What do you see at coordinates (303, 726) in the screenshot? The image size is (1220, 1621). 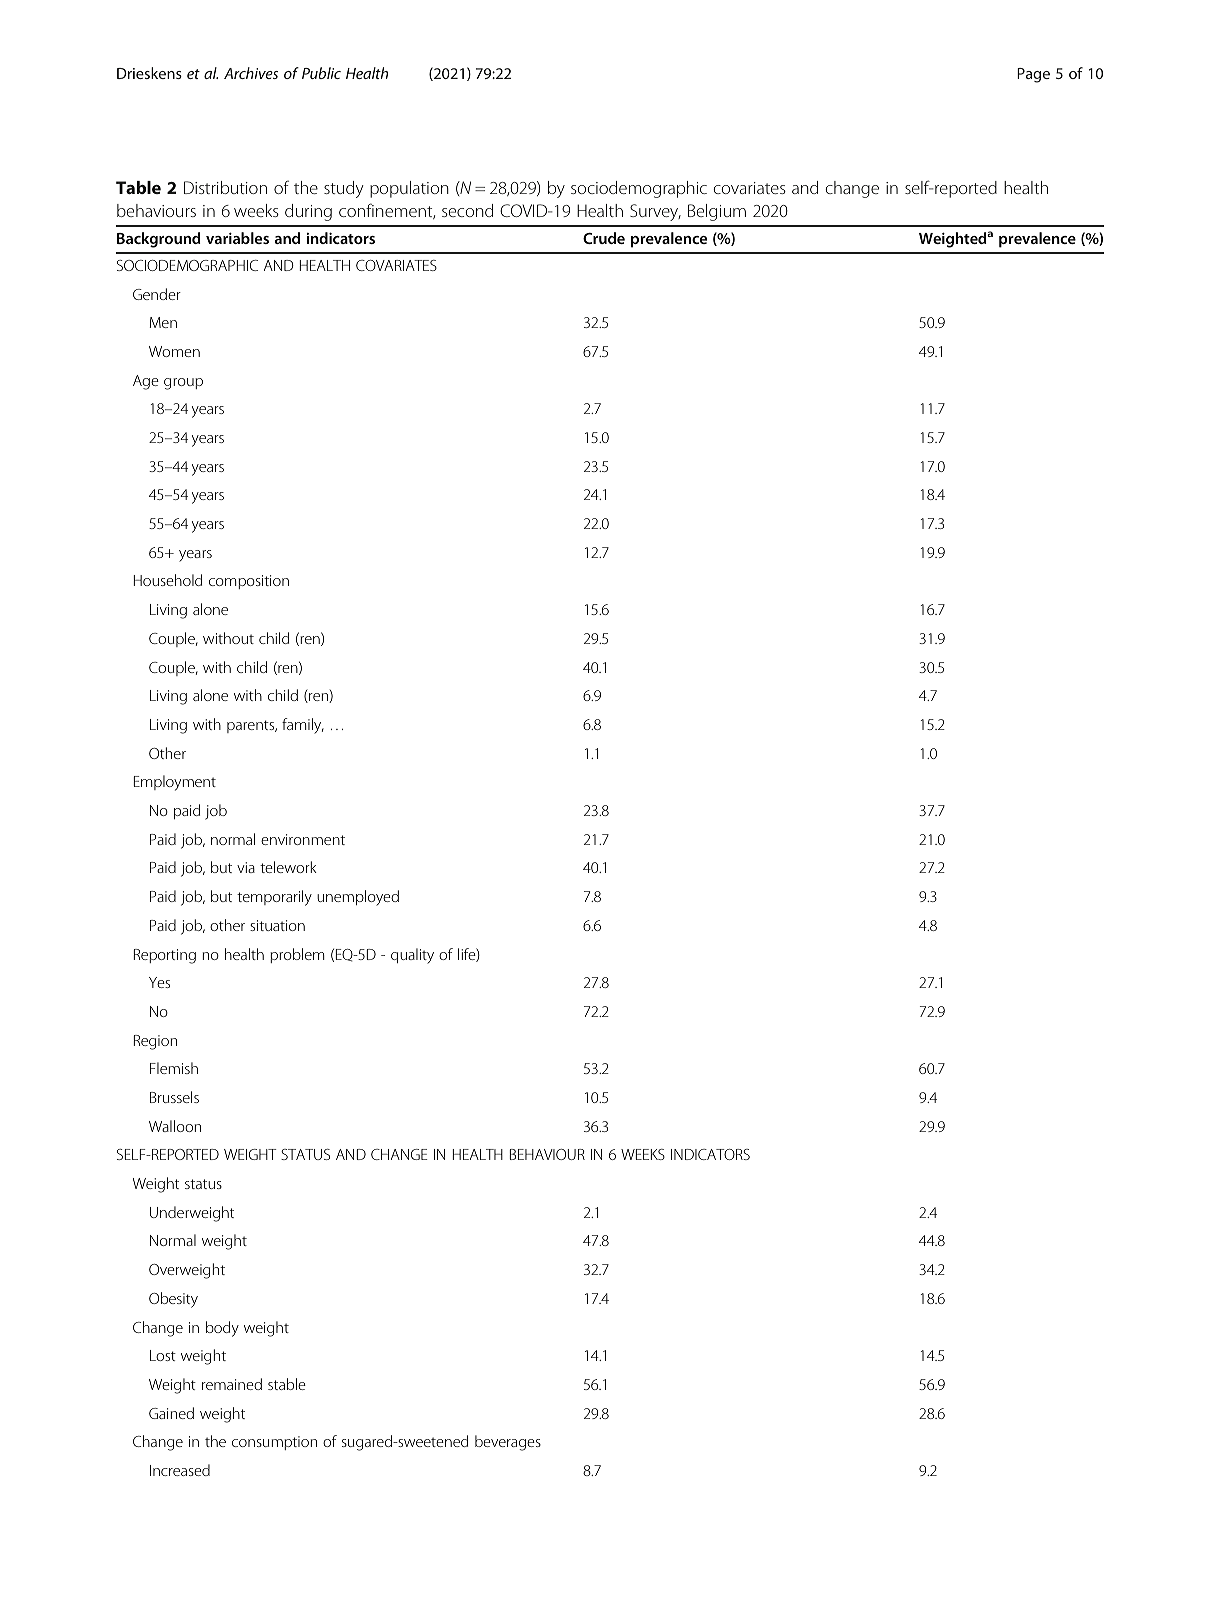 I see `family` at bounding box center [303, 726].
